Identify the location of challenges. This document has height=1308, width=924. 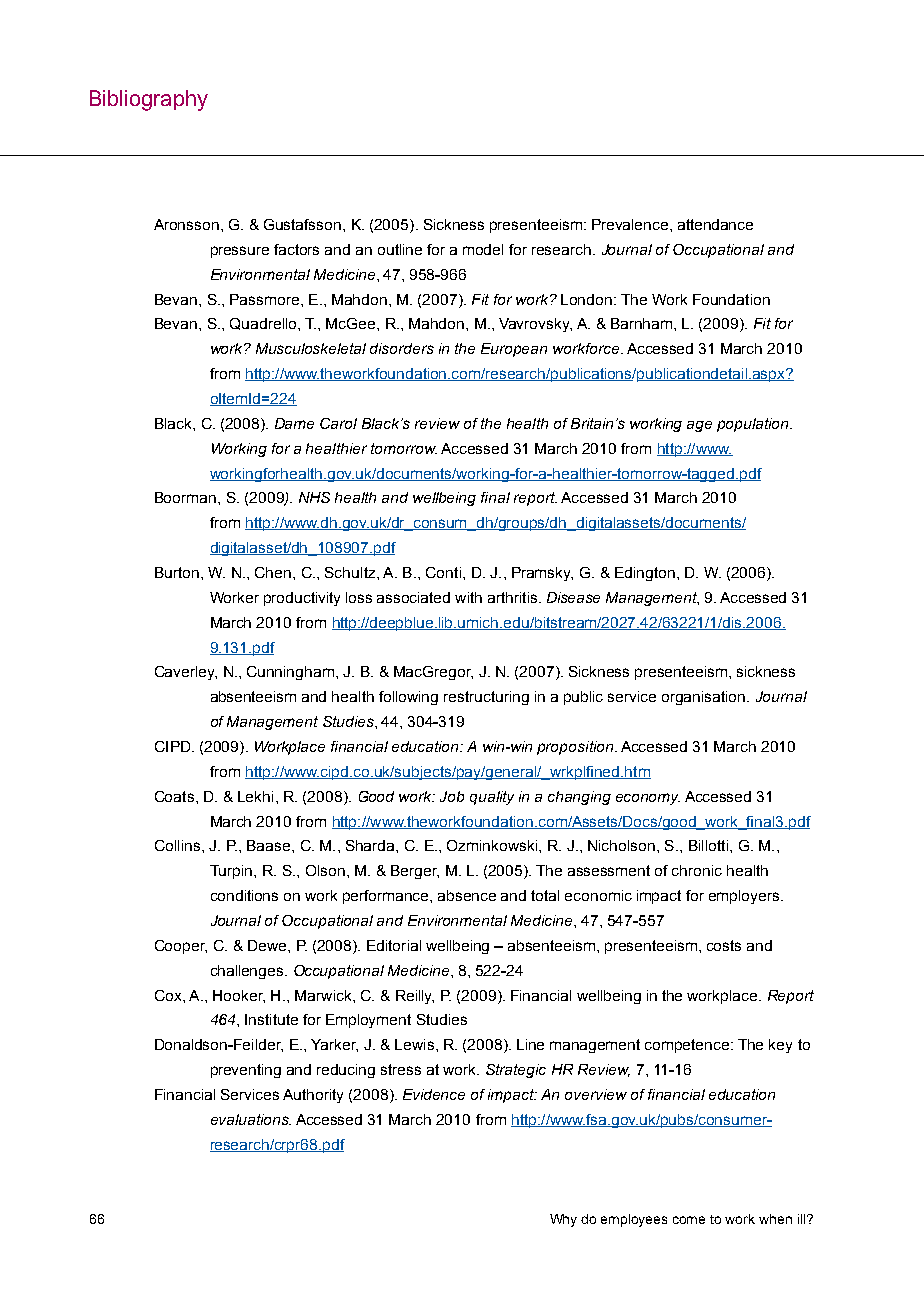
(248, 972).
